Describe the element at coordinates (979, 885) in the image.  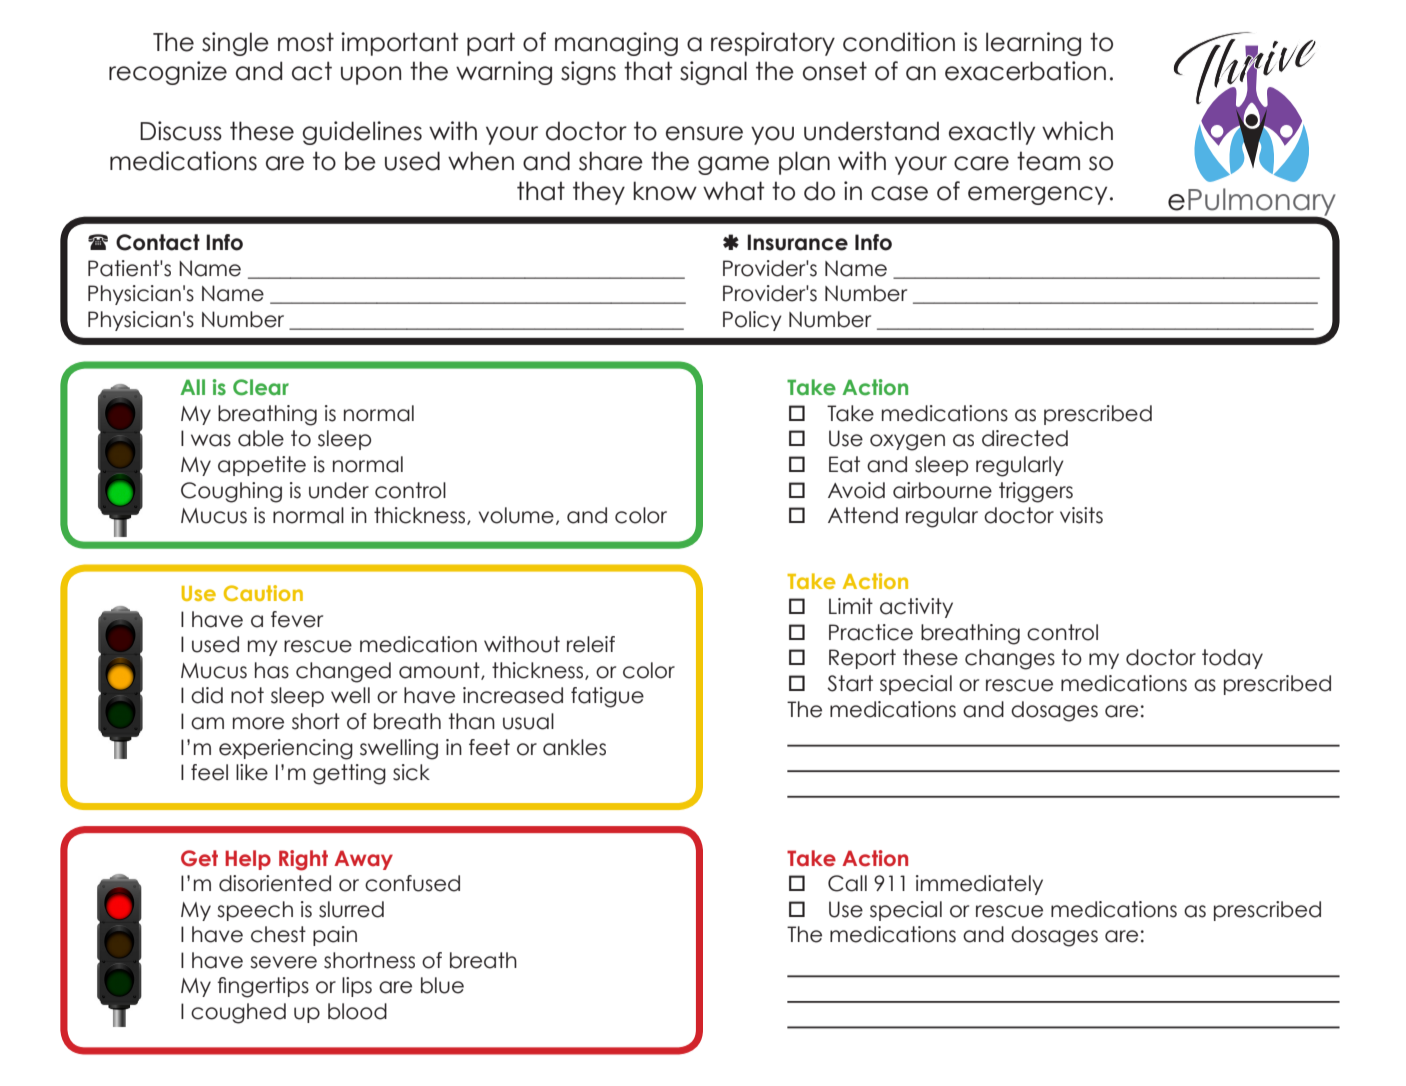
I see `immediately` at that location.
